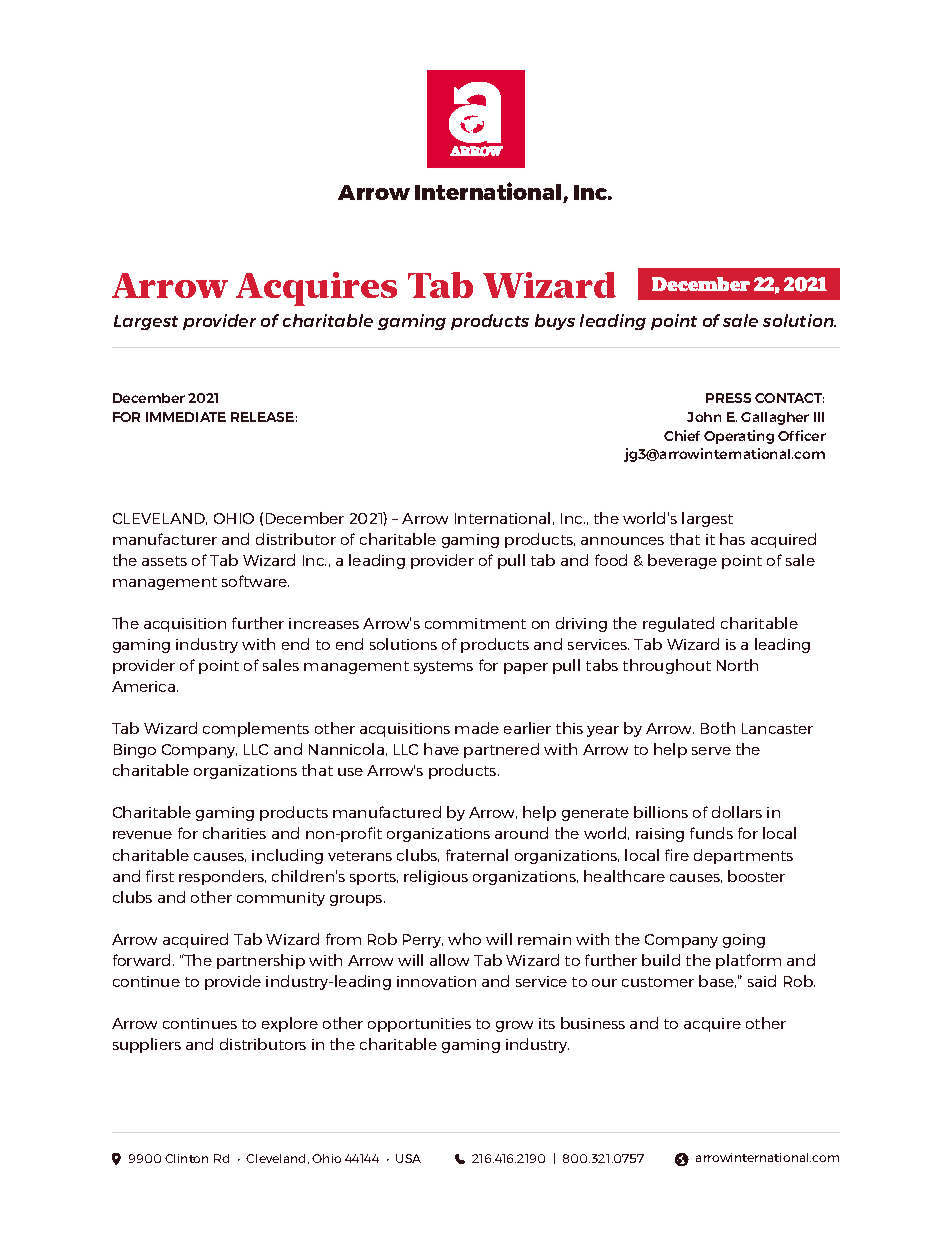 This image has height=1233, width=952. Describe the element at coordinates (555, 322) in the image. I see `buys` at that location.
